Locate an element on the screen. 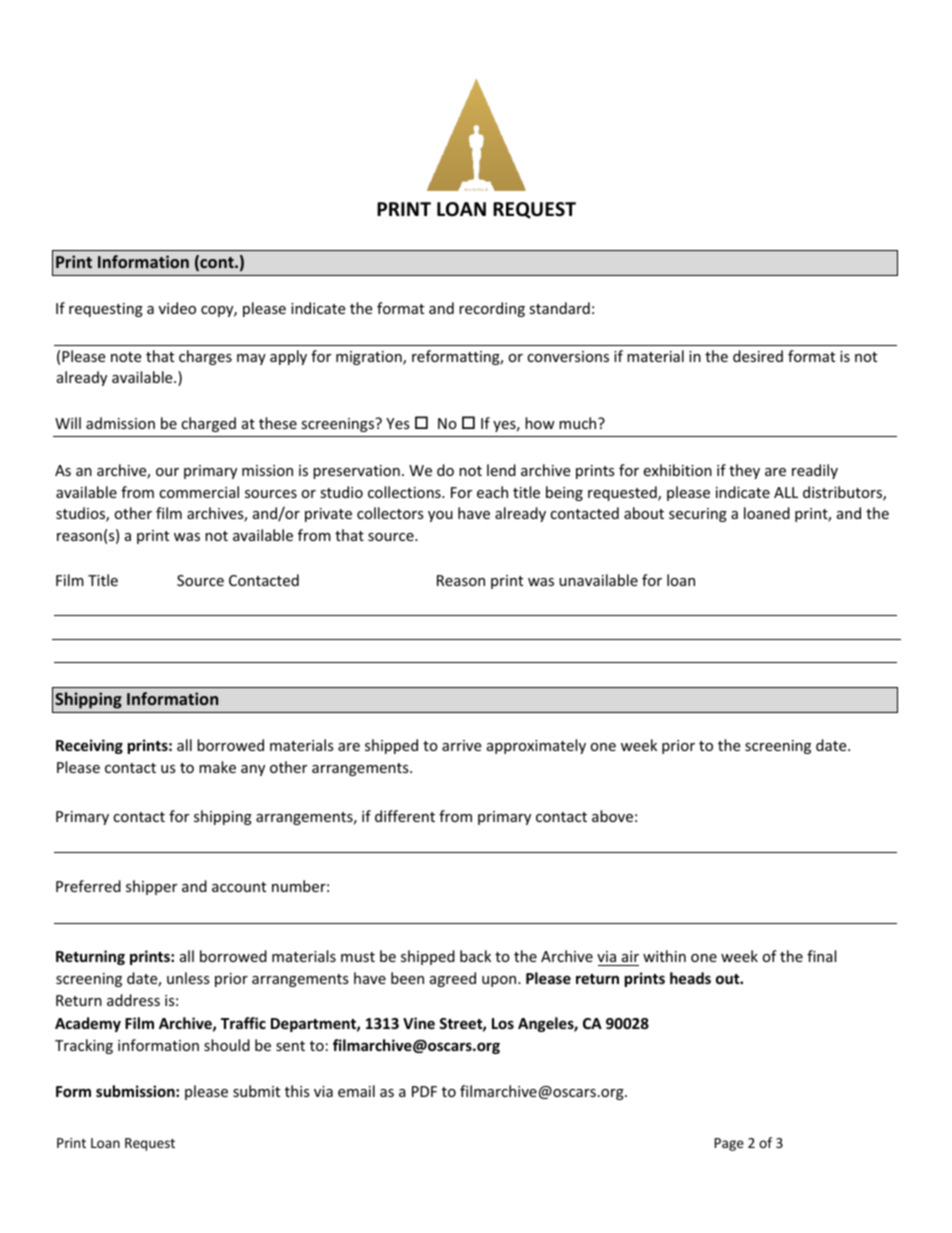 This screenshot has height=1233, width=952. within is located at coordinates (664, 956).
